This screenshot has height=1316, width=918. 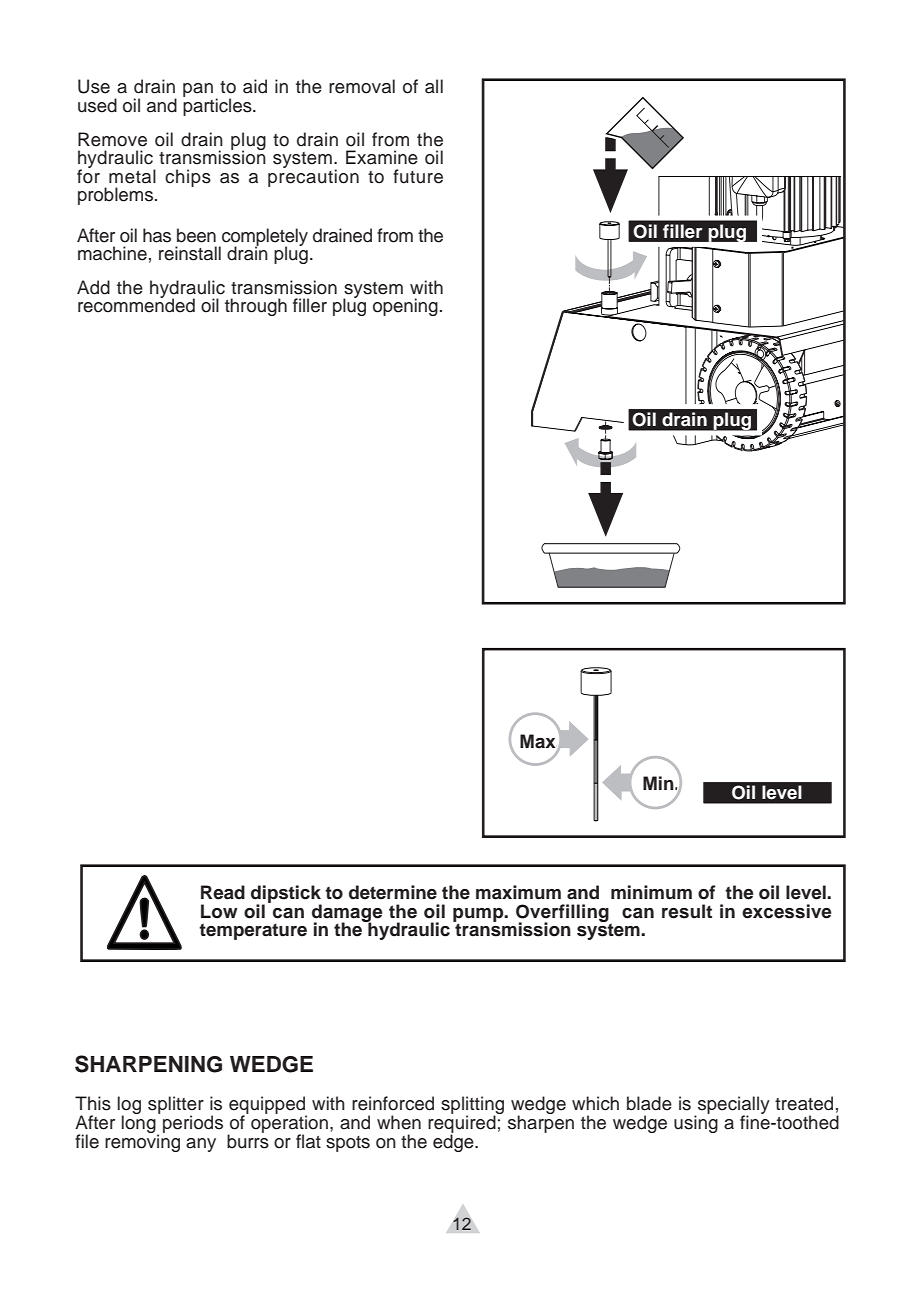 I want to click on Examine, so click(x=382, y=157).
